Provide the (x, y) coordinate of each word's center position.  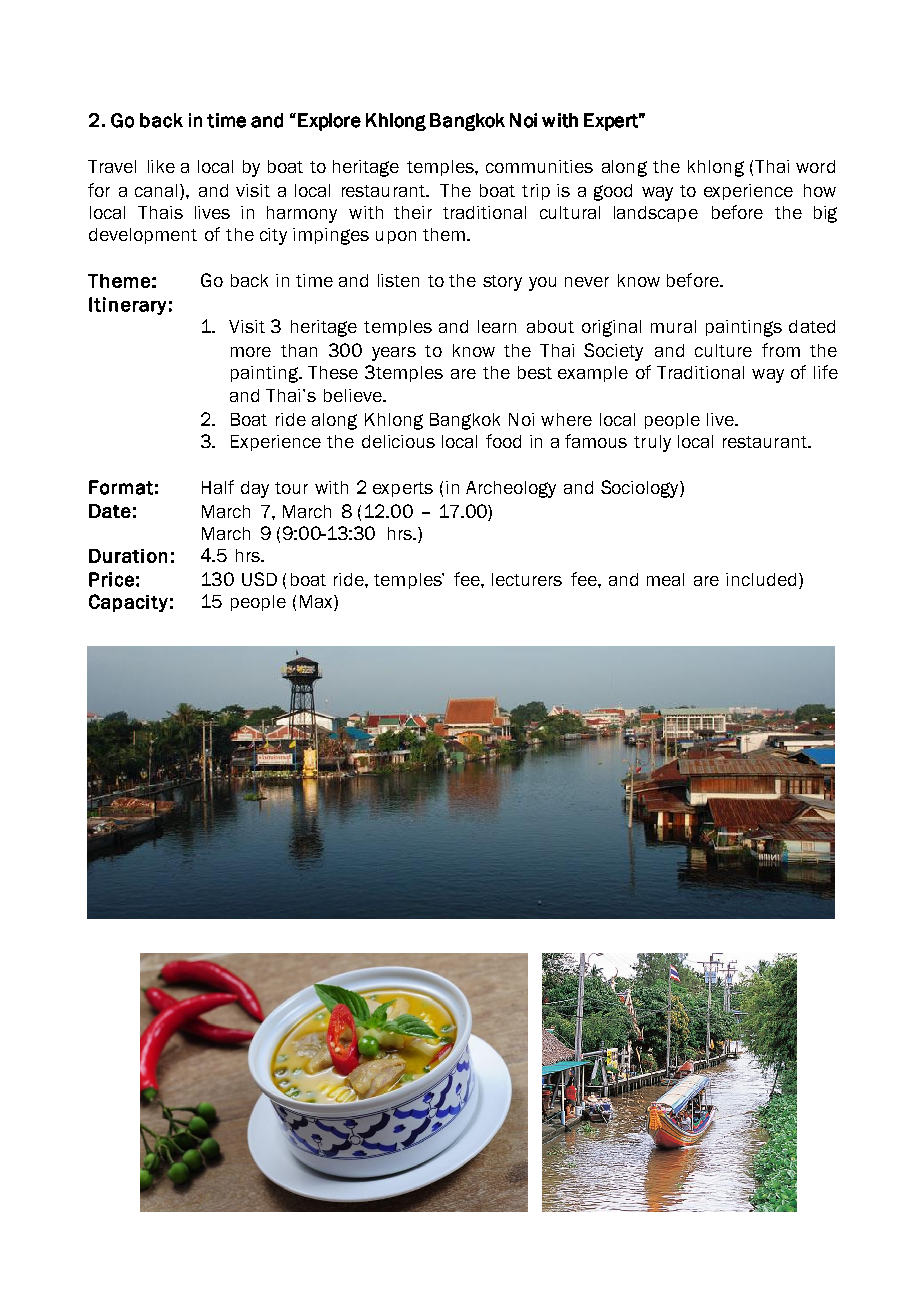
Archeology (511, 489)
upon (396, 237)
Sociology (641, 489)
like (161, 166)
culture (723, 350)
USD (259, 579)
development (143, 236)
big (825, 214)
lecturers (527, 579)
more (251, 352)
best (535, 372)
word (815, 166)
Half (218, 487)
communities (539, 166)
